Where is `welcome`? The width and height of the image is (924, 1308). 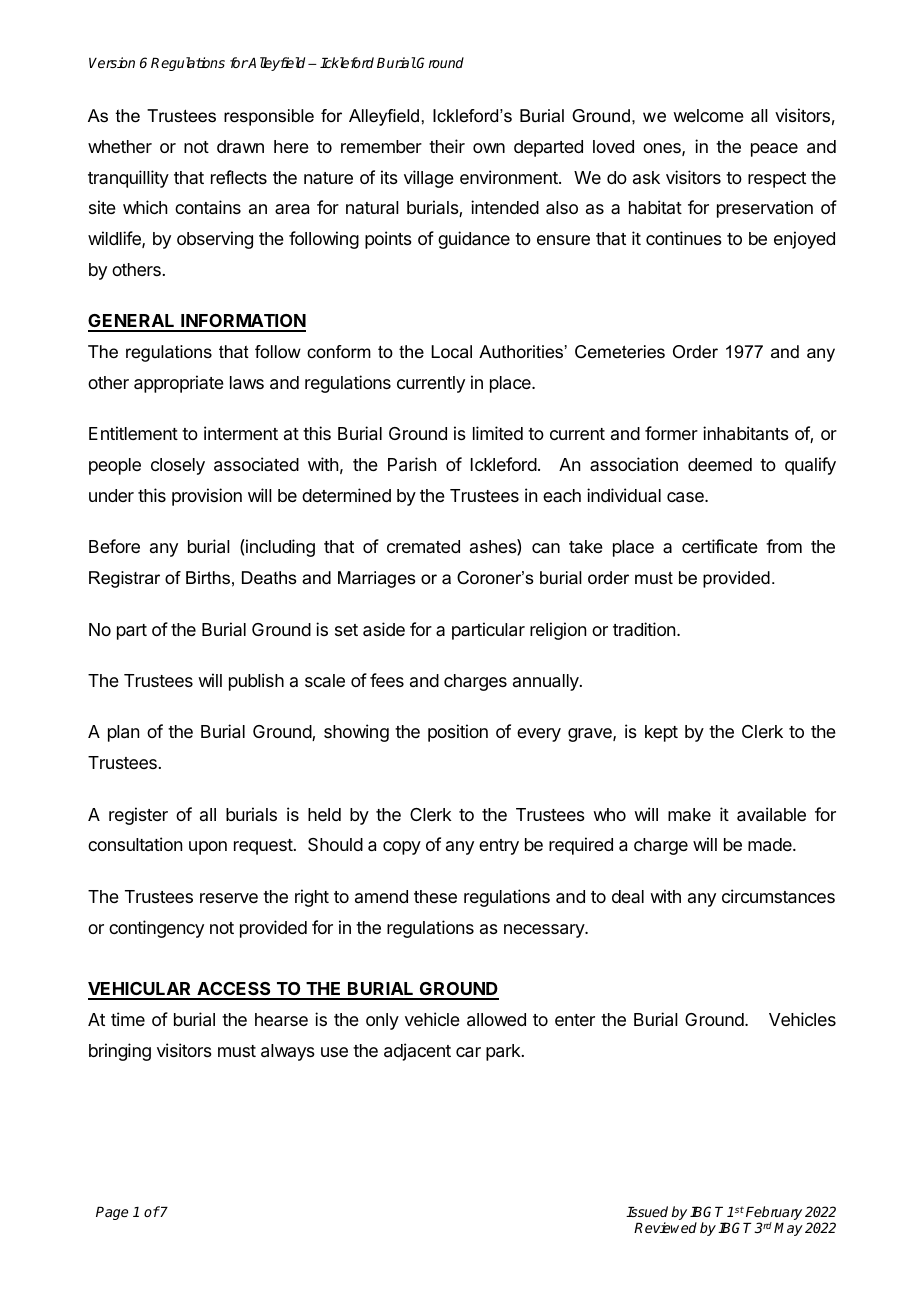
welcome is located at coordinates (708, 115).
